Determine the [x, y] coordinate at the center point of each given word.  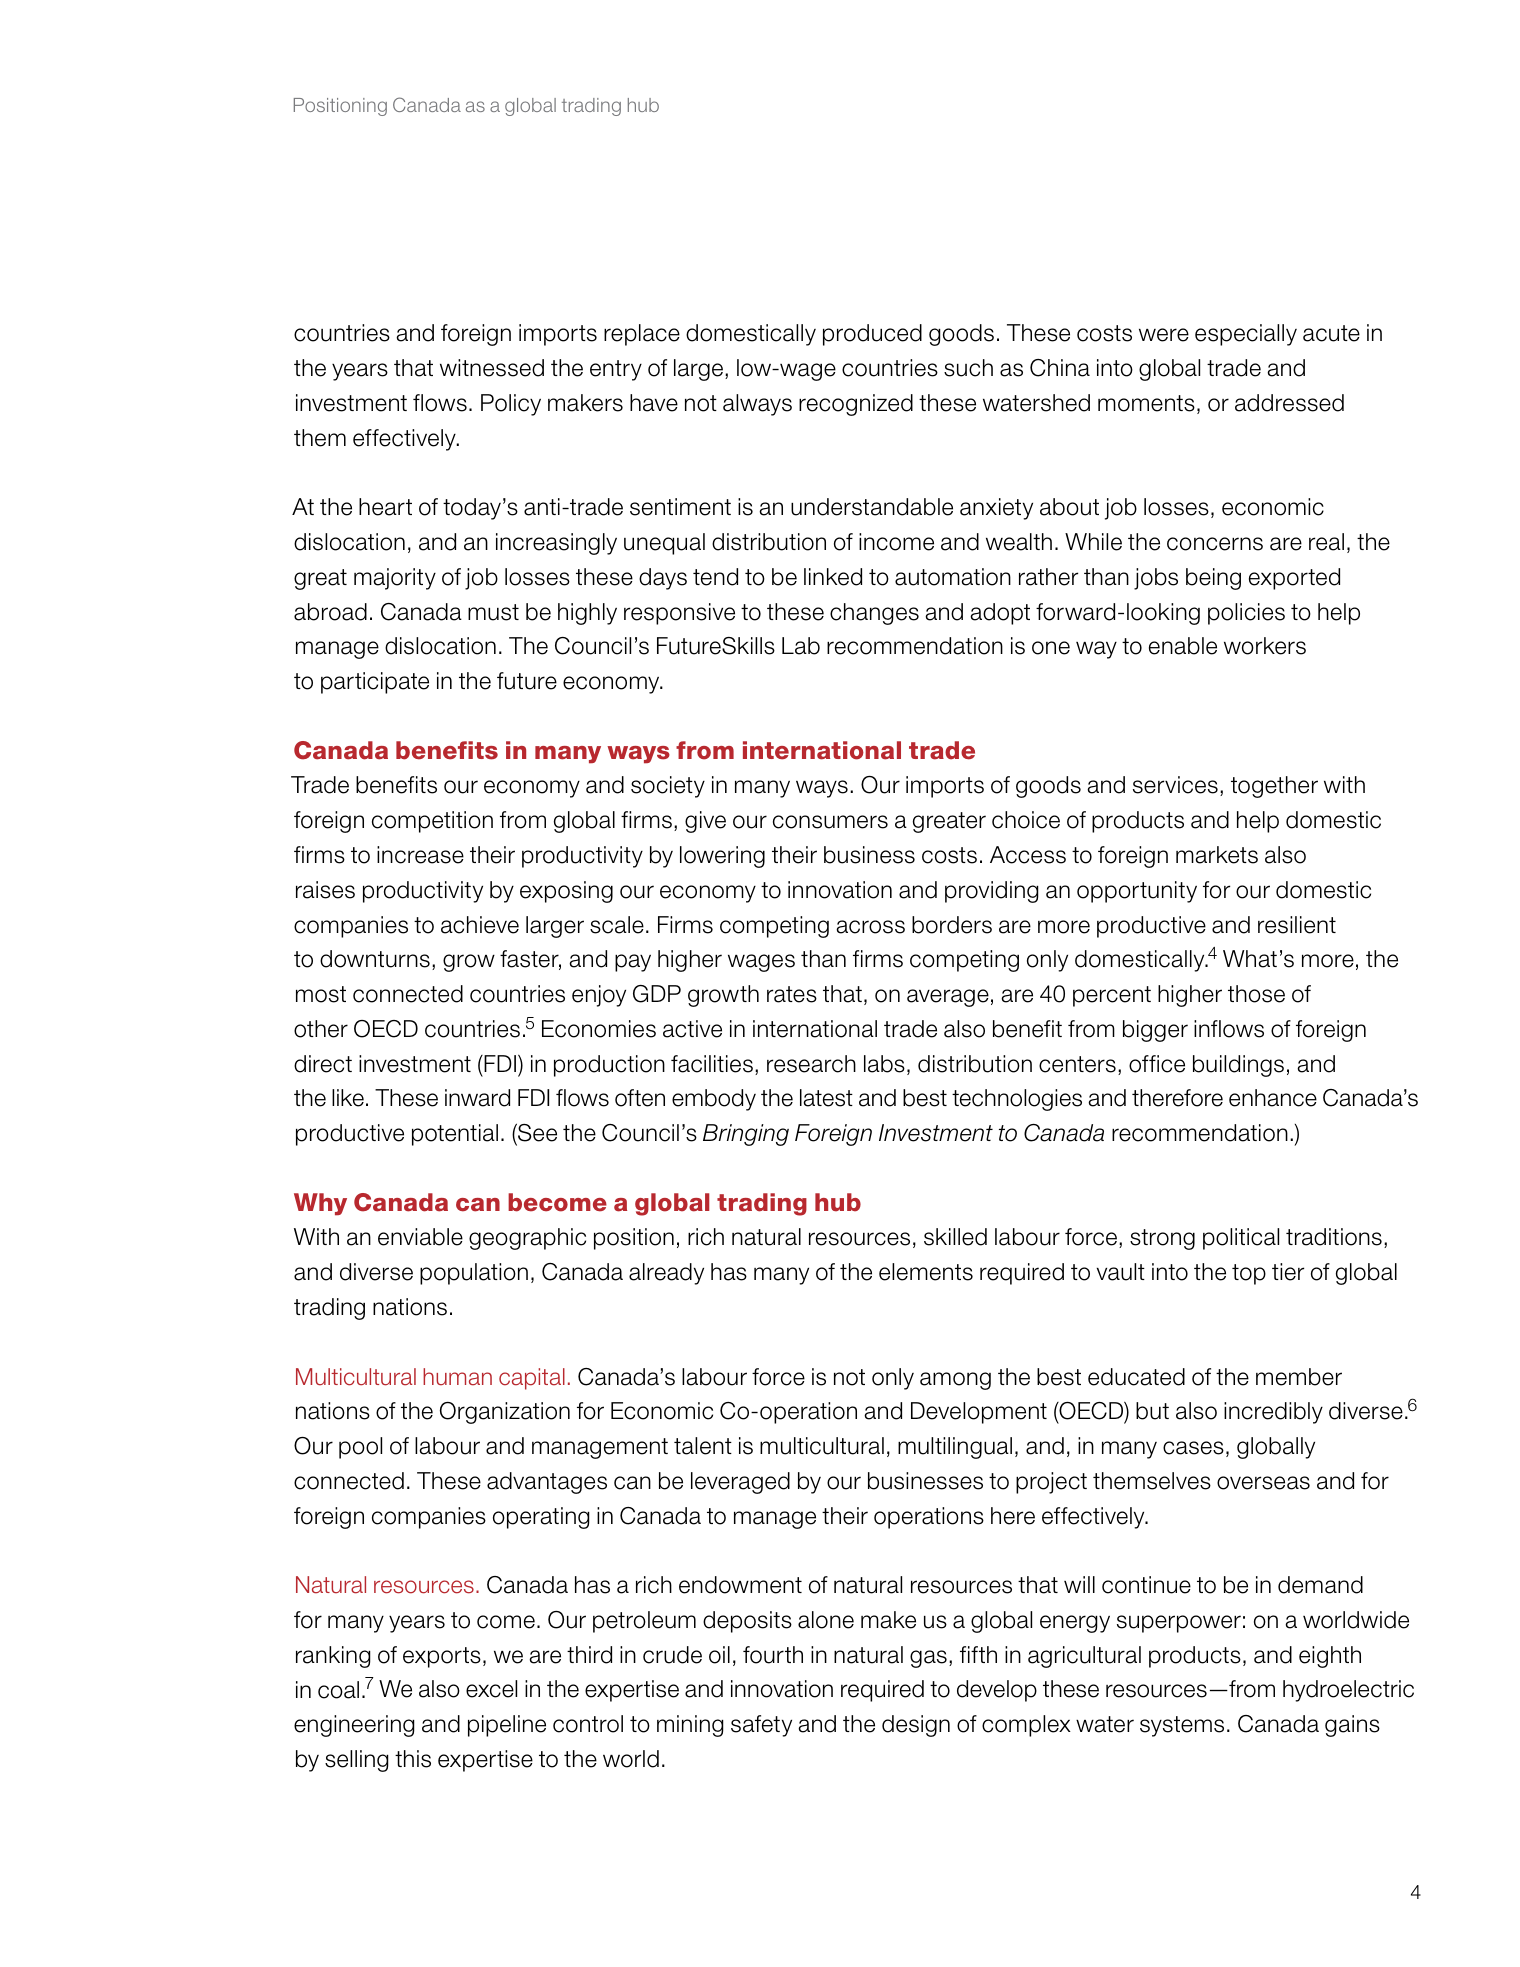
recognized [856, 405]
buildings [1238, 1066]
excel [491, 1689]
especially [1246, 335]
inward [477, 1098]
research [811, 1064]
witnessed [492, 368]
